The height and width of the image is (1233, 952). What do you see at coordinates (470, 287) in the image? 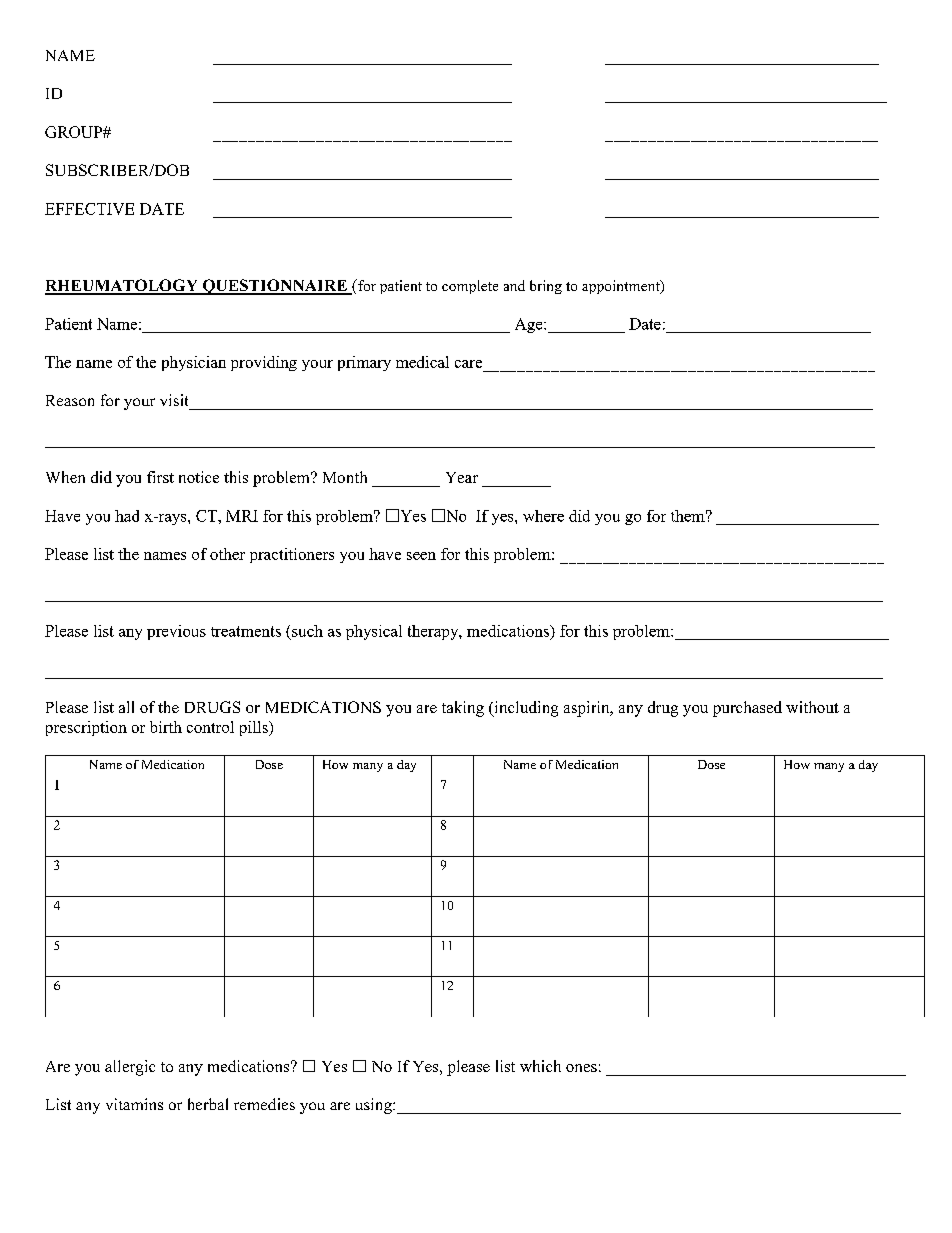
I see `complete` at bounding box center [470, 287].
